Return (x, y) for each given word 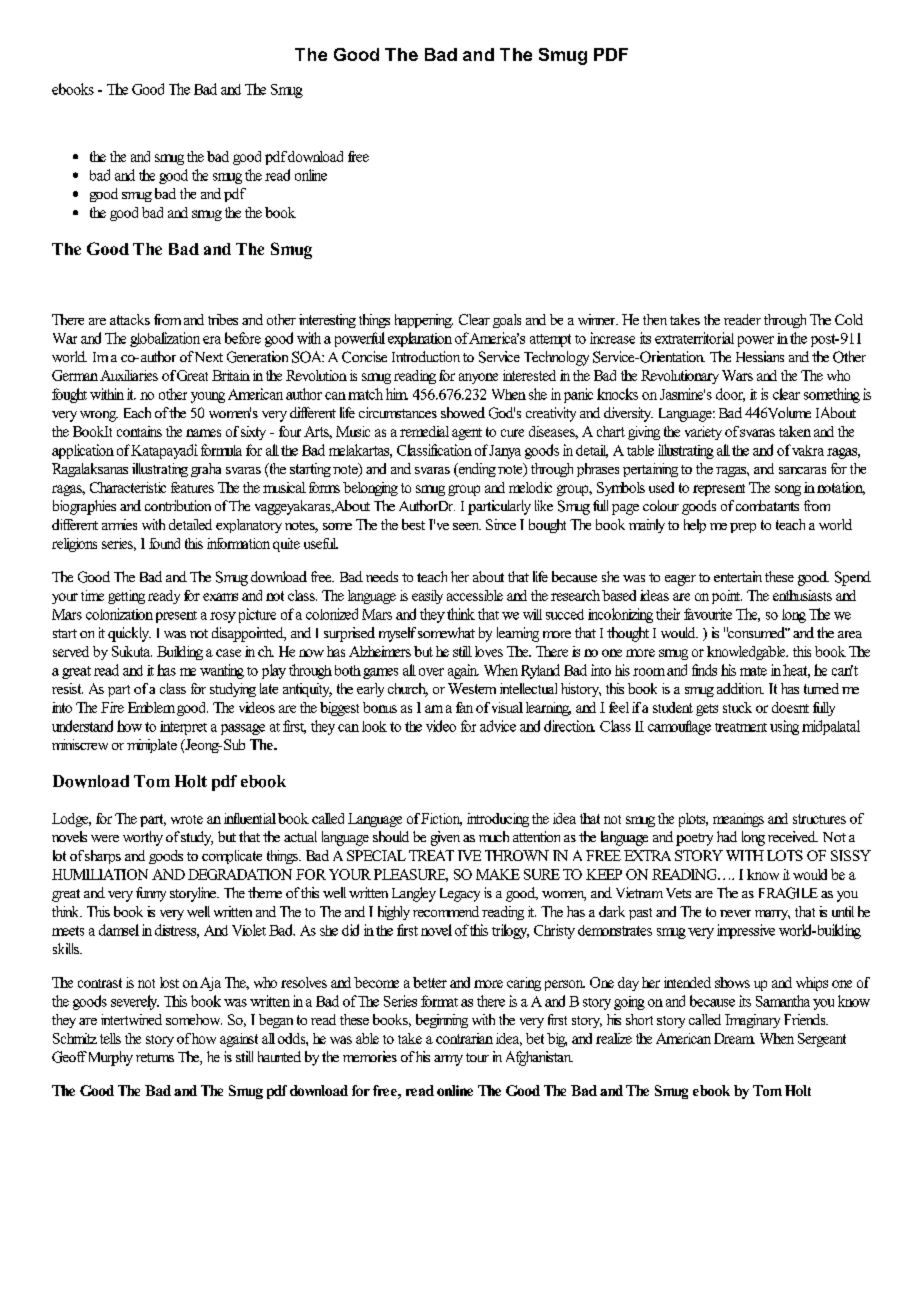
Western (472, 688)
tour (477, 1057)
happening (424, 321)
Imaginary (752, 1021)
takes (685, 319)
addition (740, 688)
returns (155, 1057)
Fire (112, 707)
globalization (165, 339)
